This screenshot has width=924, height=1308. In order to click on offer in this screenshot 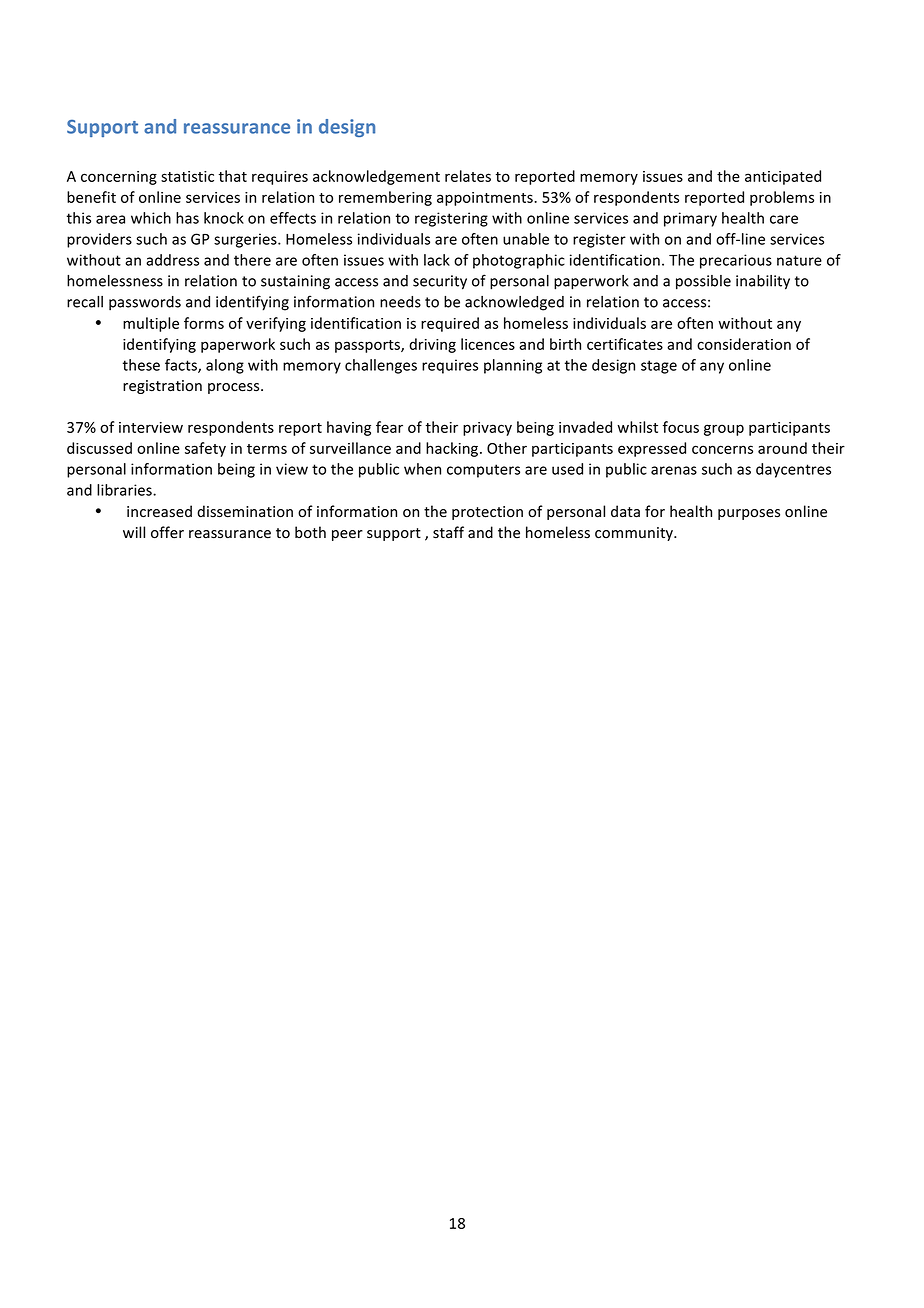, I will do `click(167, 532)`.
